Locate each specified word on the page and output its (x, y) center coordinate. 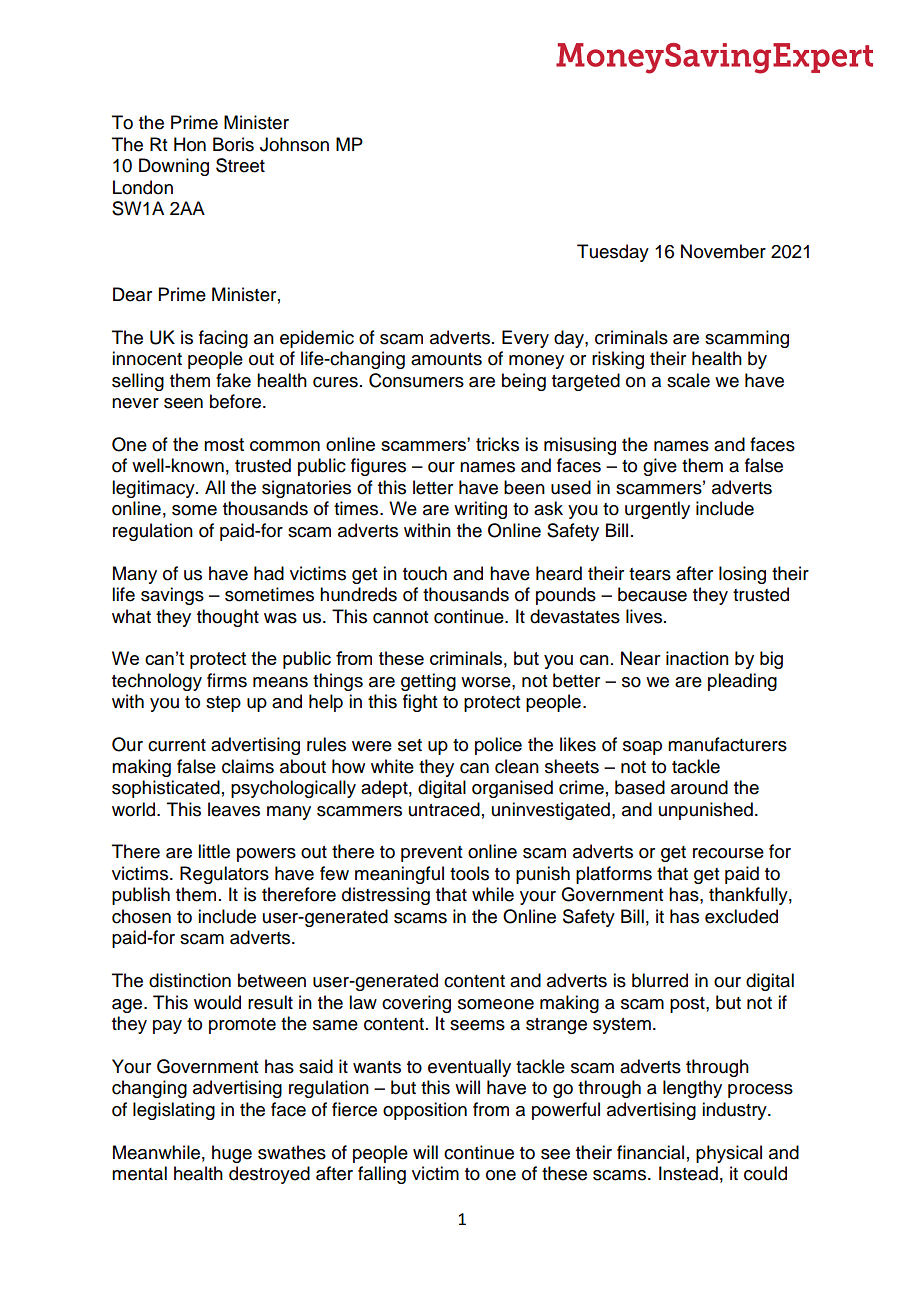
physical (729, 1154)
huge (232, 1154)
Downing (174, 167)
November (723, 251)
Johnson (294, 144)
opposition (425, 1111)
